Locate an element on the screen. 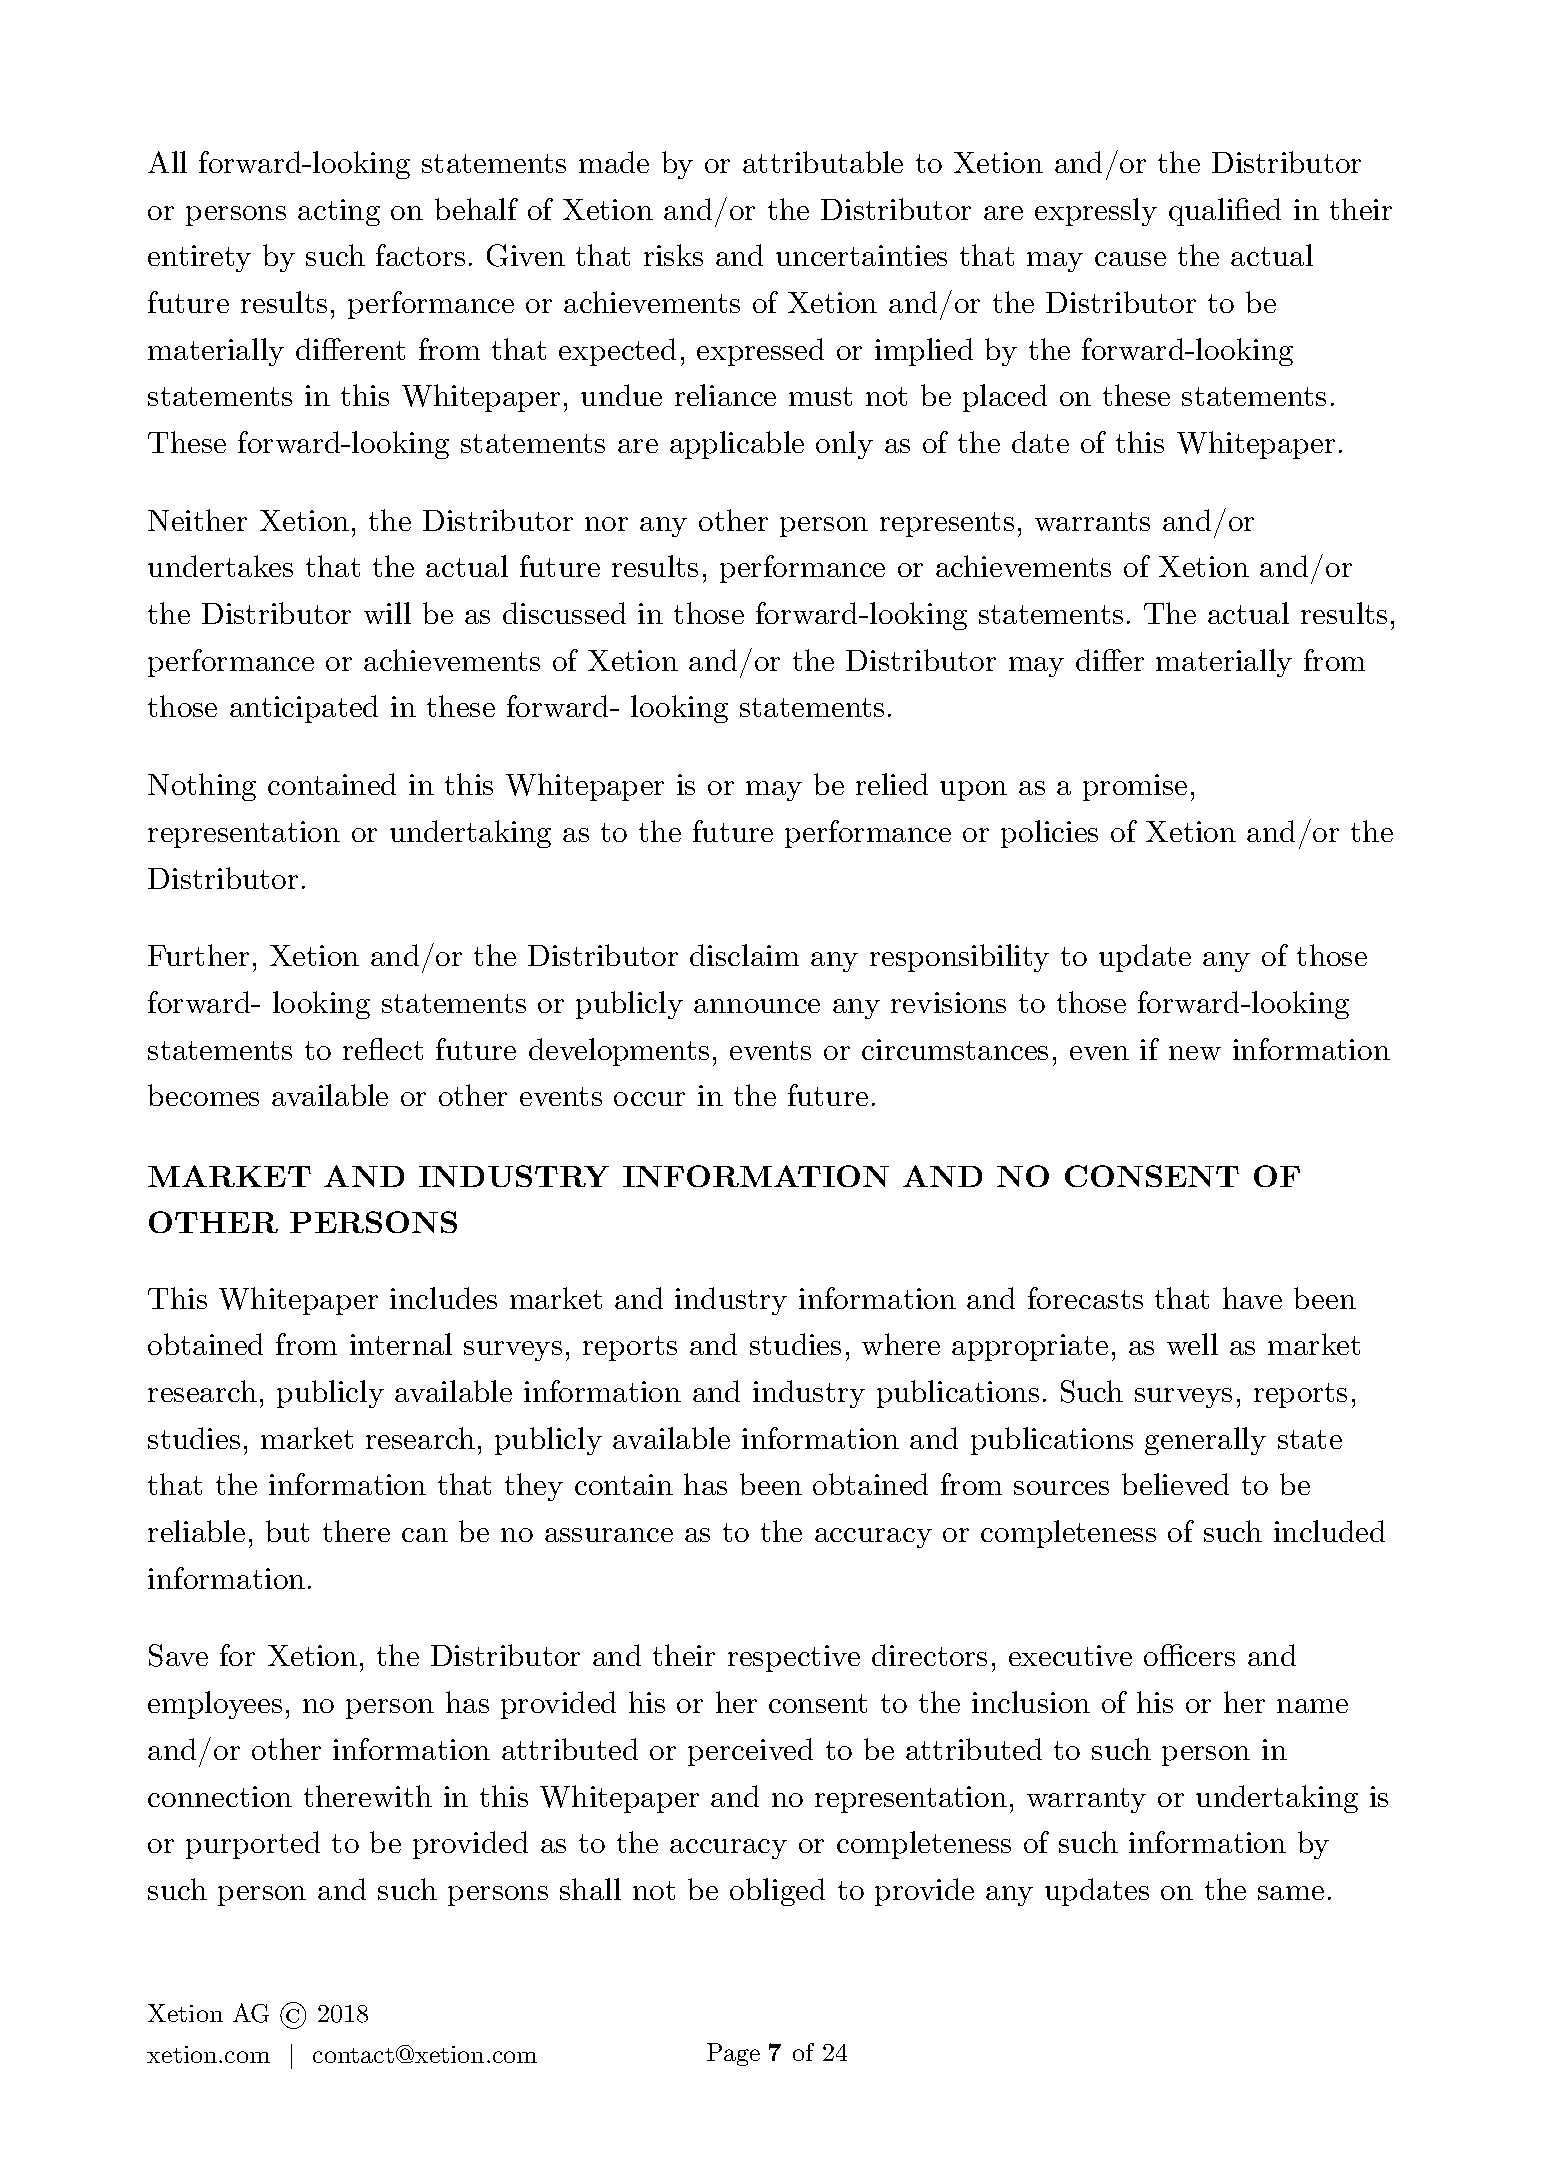 This screenshot has height=2183, width=1544. risks is located at coordinates (673, 255).
